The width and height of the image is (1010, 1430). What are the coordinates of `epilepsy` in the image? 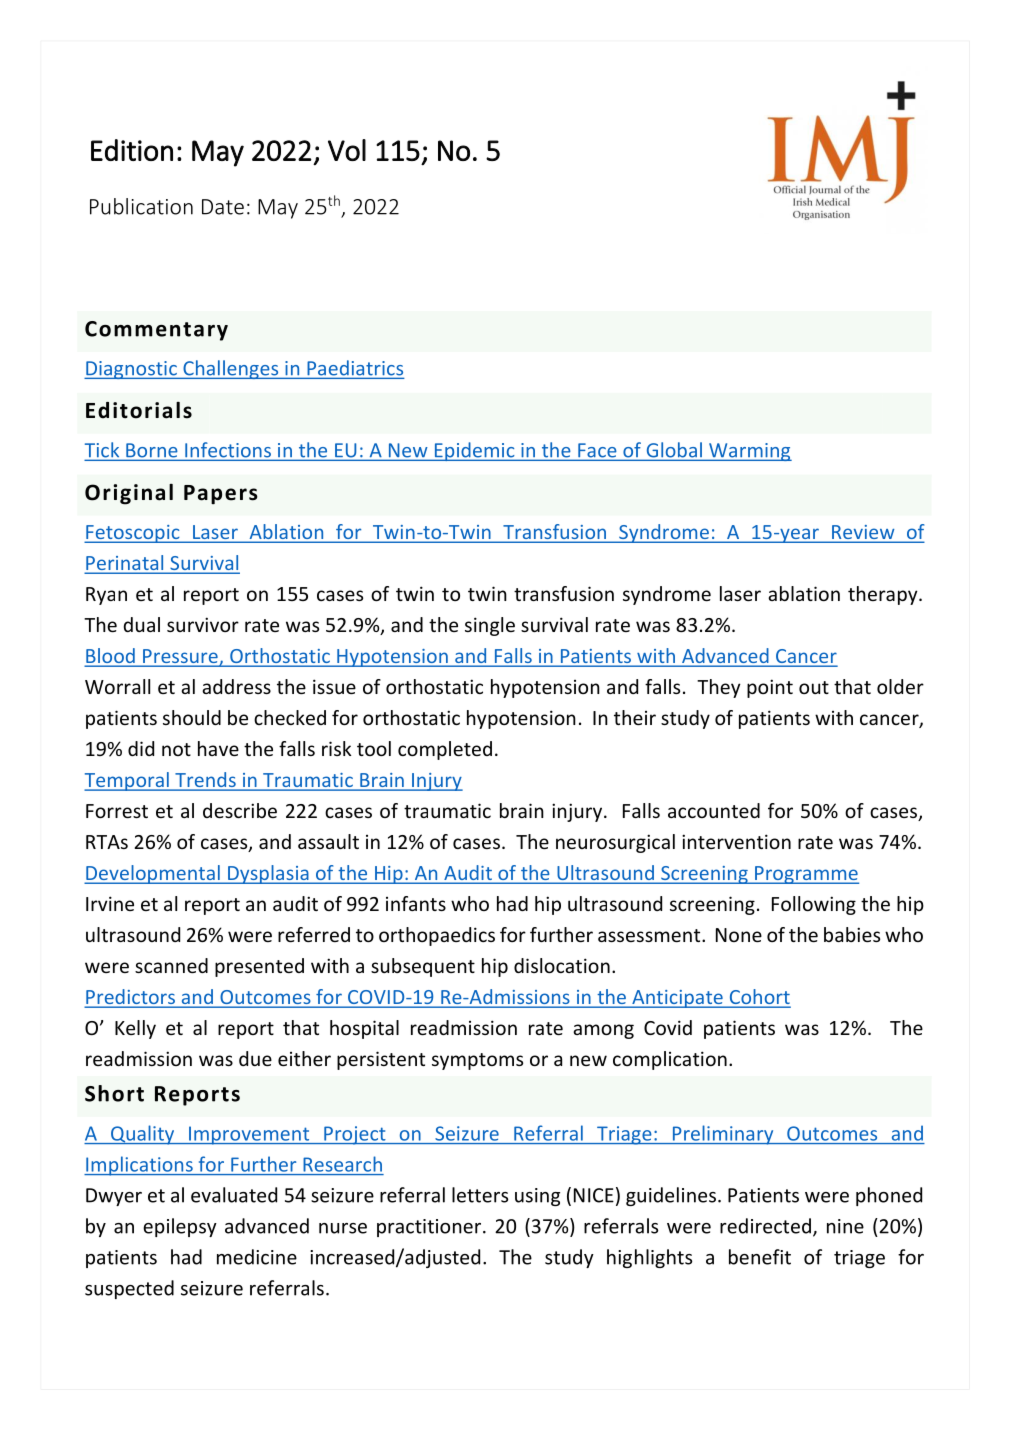 It's located at (180, 1227).
